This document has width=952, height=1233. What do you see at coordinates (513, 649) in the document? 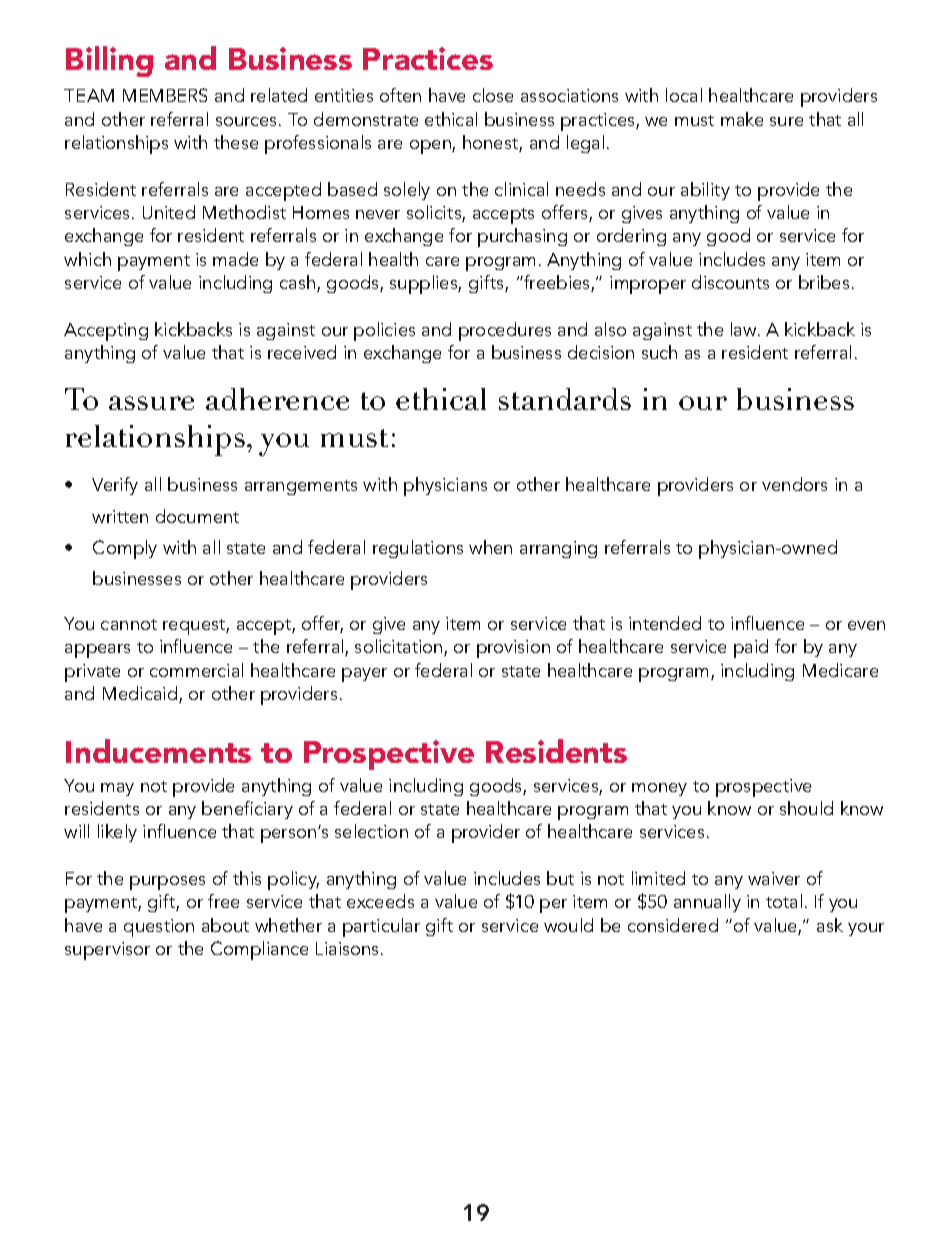
I see `provision` at bounding box center [513, 649].
